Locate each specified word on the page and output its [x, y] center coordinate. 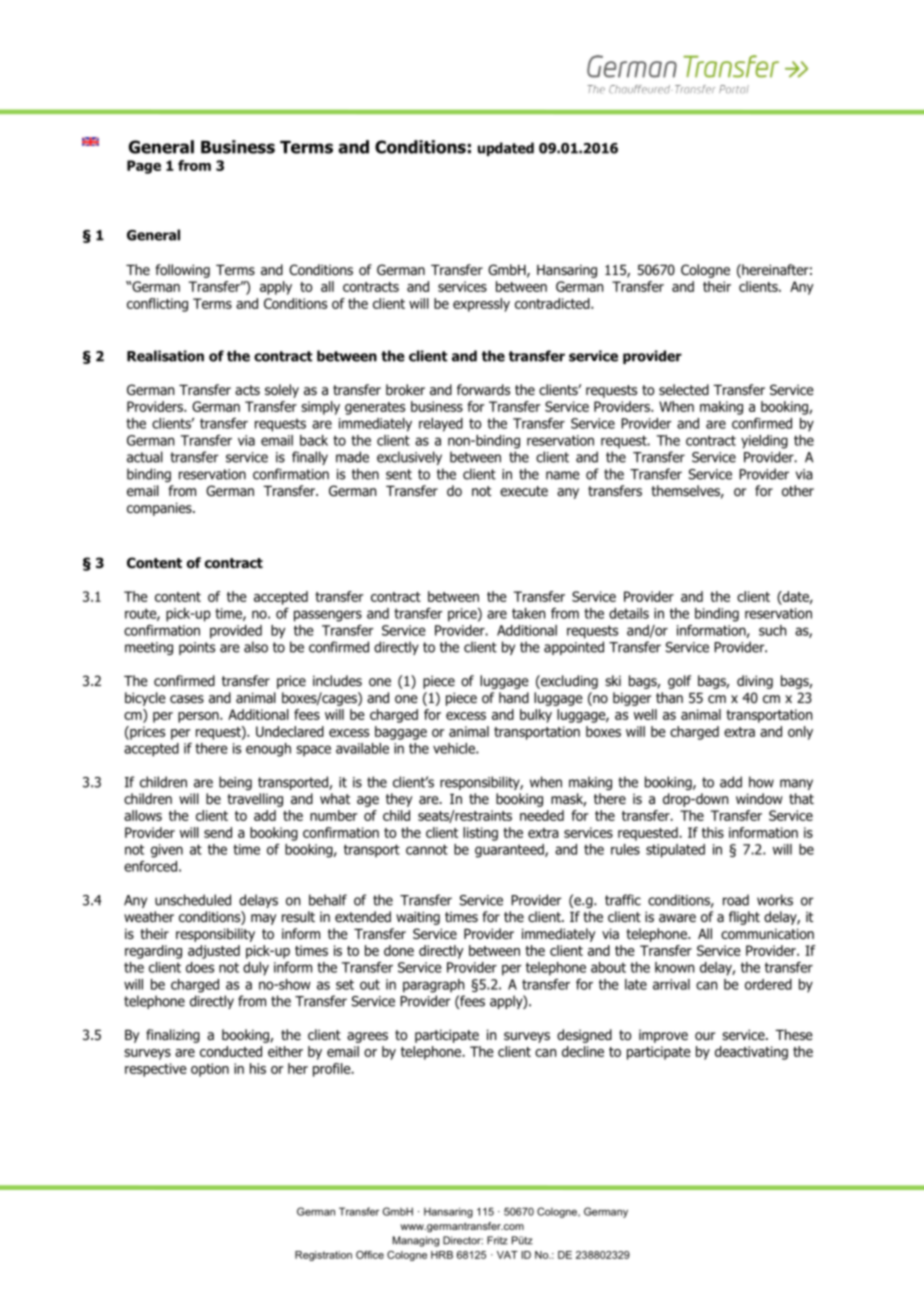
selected [684, 389]
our [705, 1036]
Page [144, 167]
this [713, 832]
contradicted [553, 303]
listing [480, 834]
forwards [483, 389]
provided [236, 632]
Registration [323, 1256]
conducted [231, 1051]
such [772, 630]
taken [528, 613]
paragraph [433, 986]
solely [282, 391]
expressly [481, 305]
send [218, 832]
